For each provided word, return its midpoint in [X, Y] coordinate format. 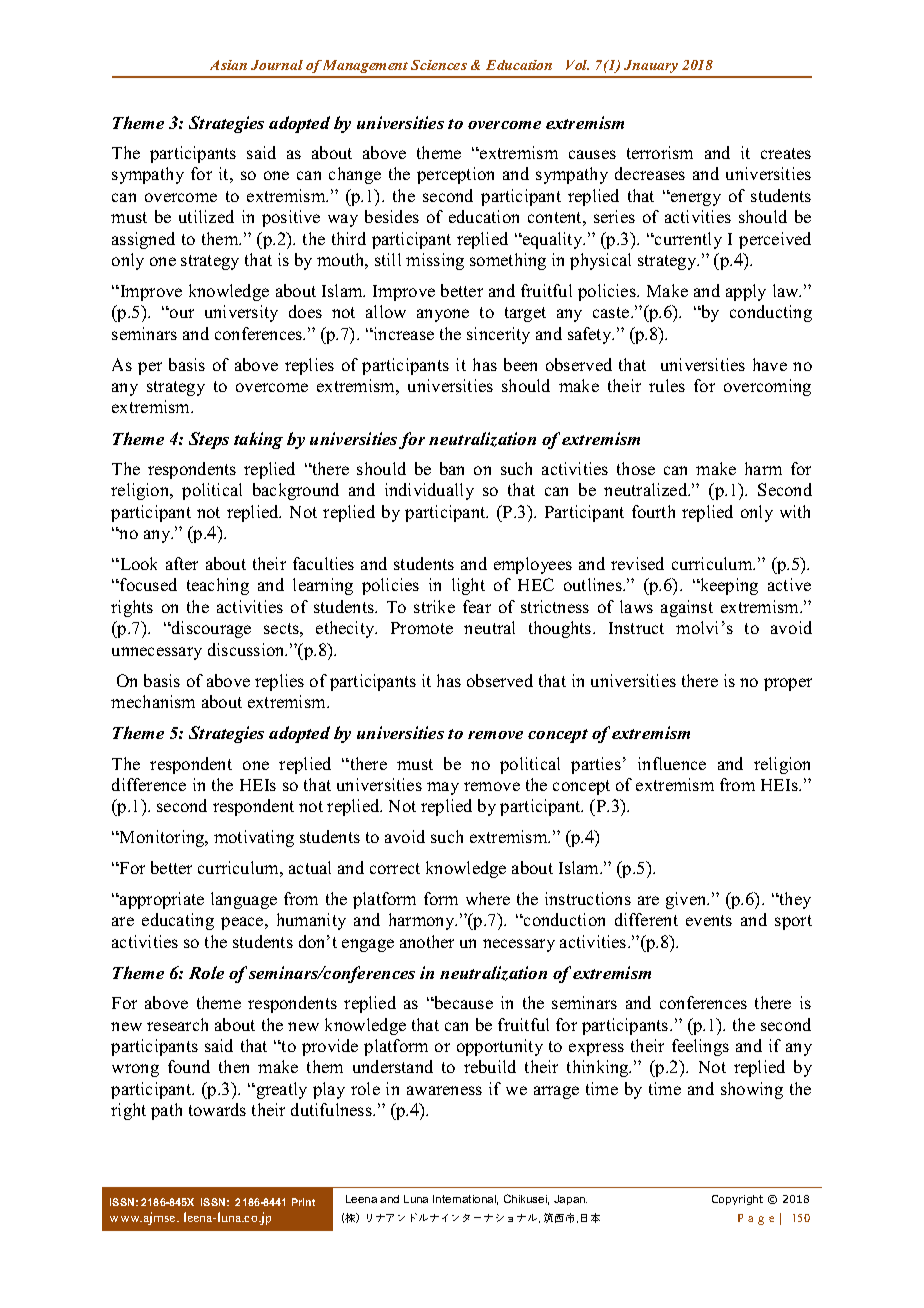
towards [217, 1109]
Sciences [439, 65]
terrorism [660, 152]
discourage [210, 629]
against [687, 608]
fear [477, 606]
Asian [228, 65]
